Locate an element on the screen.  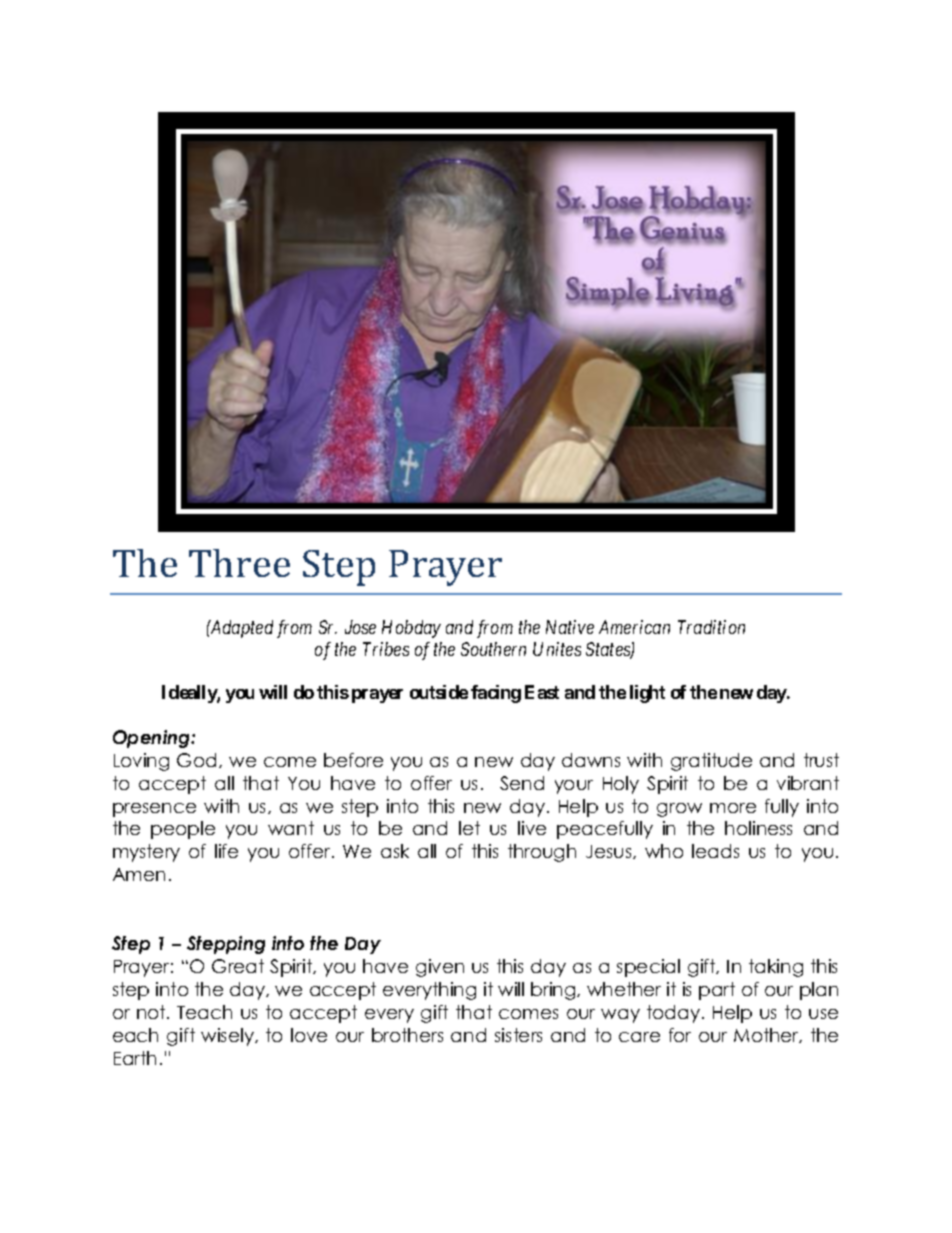
given is located at coordinates (440, 968).
